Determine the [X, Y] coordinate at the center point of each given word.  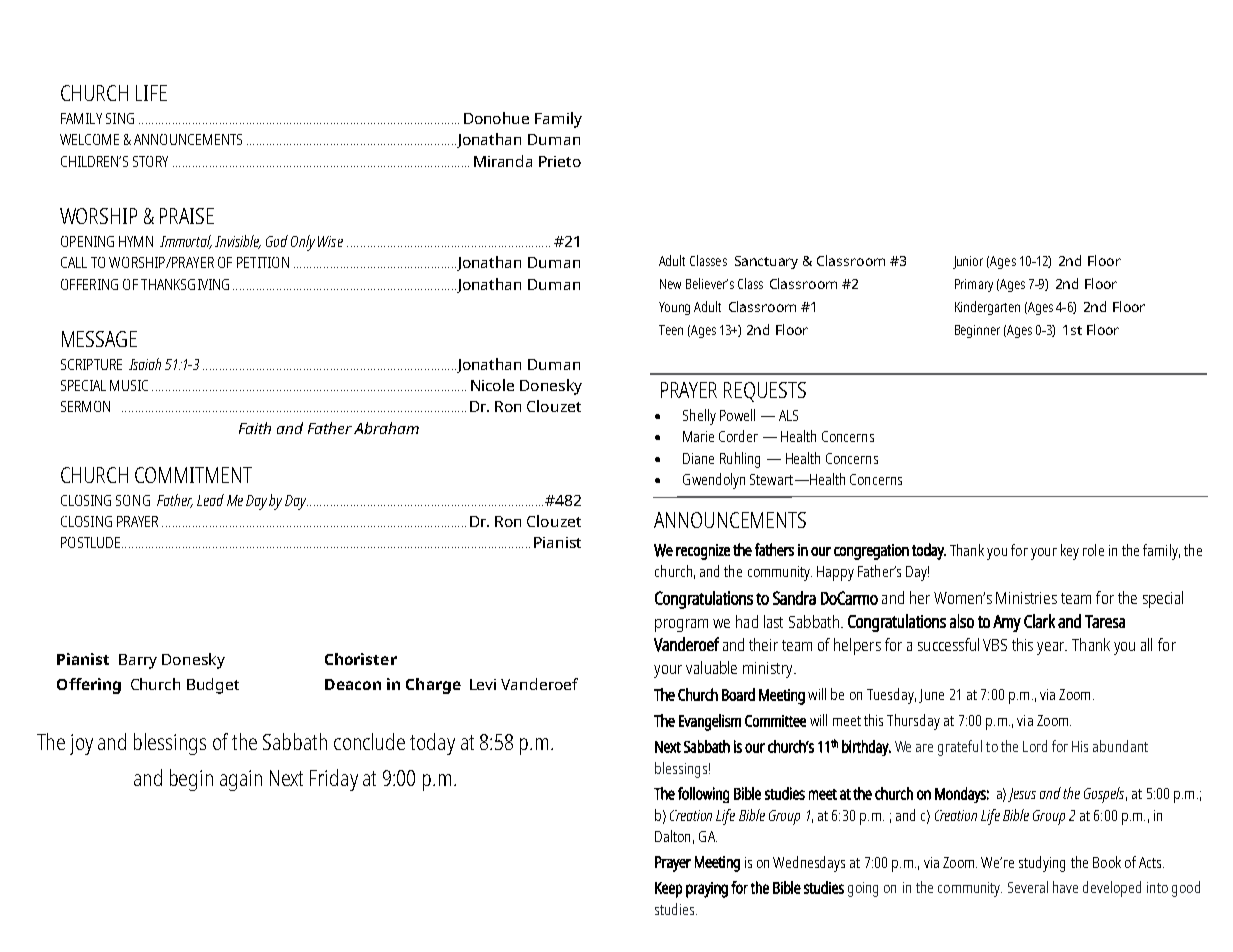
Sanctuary [766, 262]
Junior [968, 262]
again [241, 780]
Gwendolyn [714, 481]
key [1070, 552]
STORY [150, 161]
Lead [210, 500]
